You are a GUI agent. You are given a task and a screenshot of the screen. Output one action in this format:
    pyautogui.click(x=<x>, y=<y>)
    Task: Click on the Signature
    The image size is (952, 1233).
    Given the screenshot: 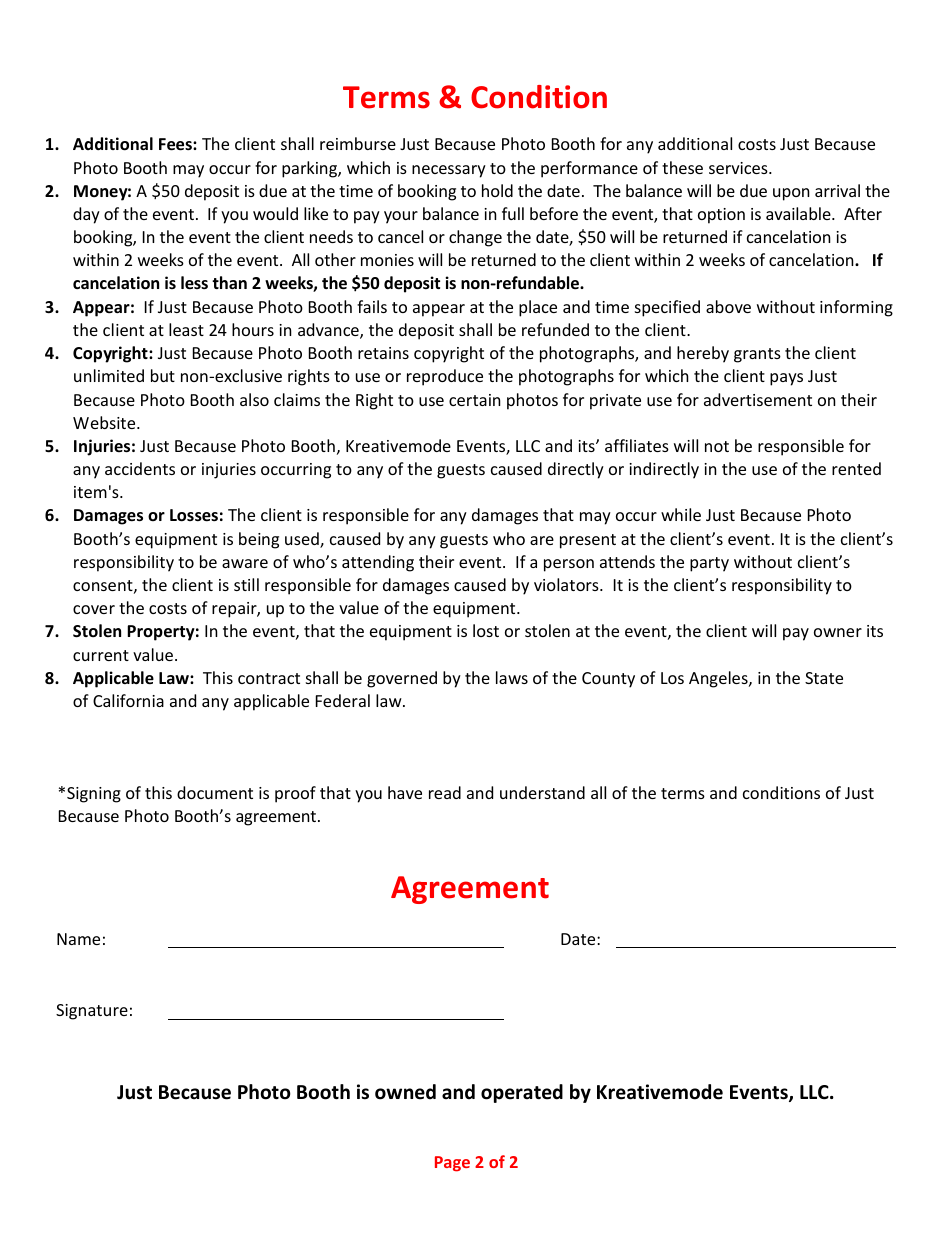 What is the action you would take?
    pyautogui.click(x=92, y=1012)
